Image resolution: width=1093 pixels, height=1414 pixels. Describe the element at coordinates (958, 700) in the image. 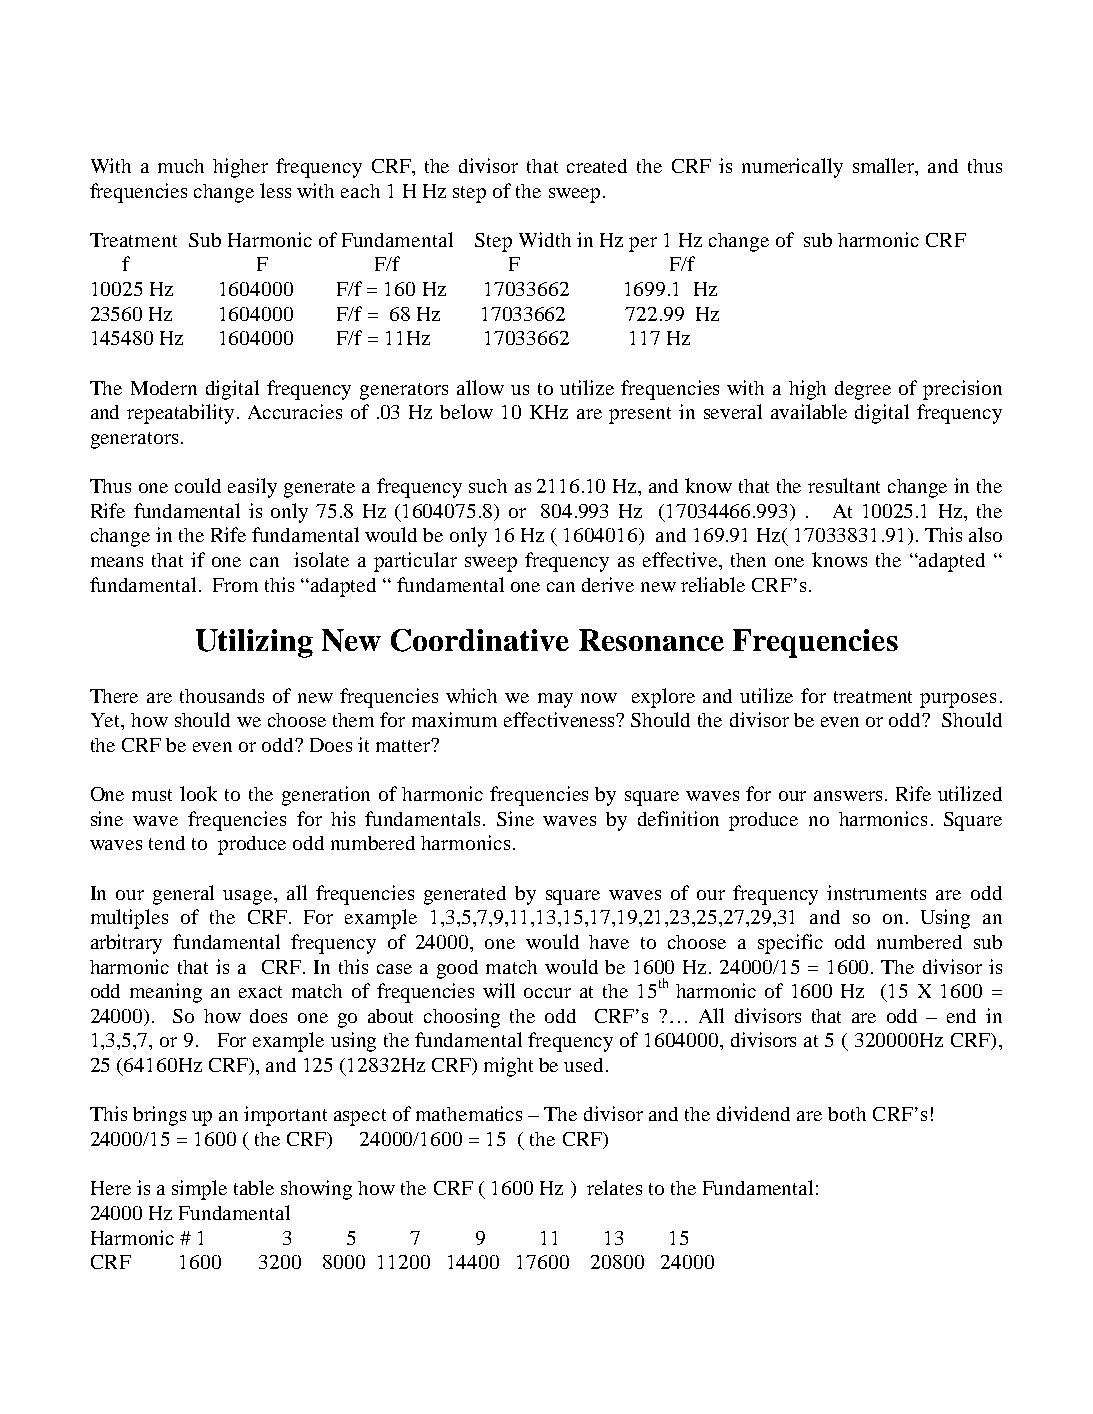

I see `purposes` at that location.
